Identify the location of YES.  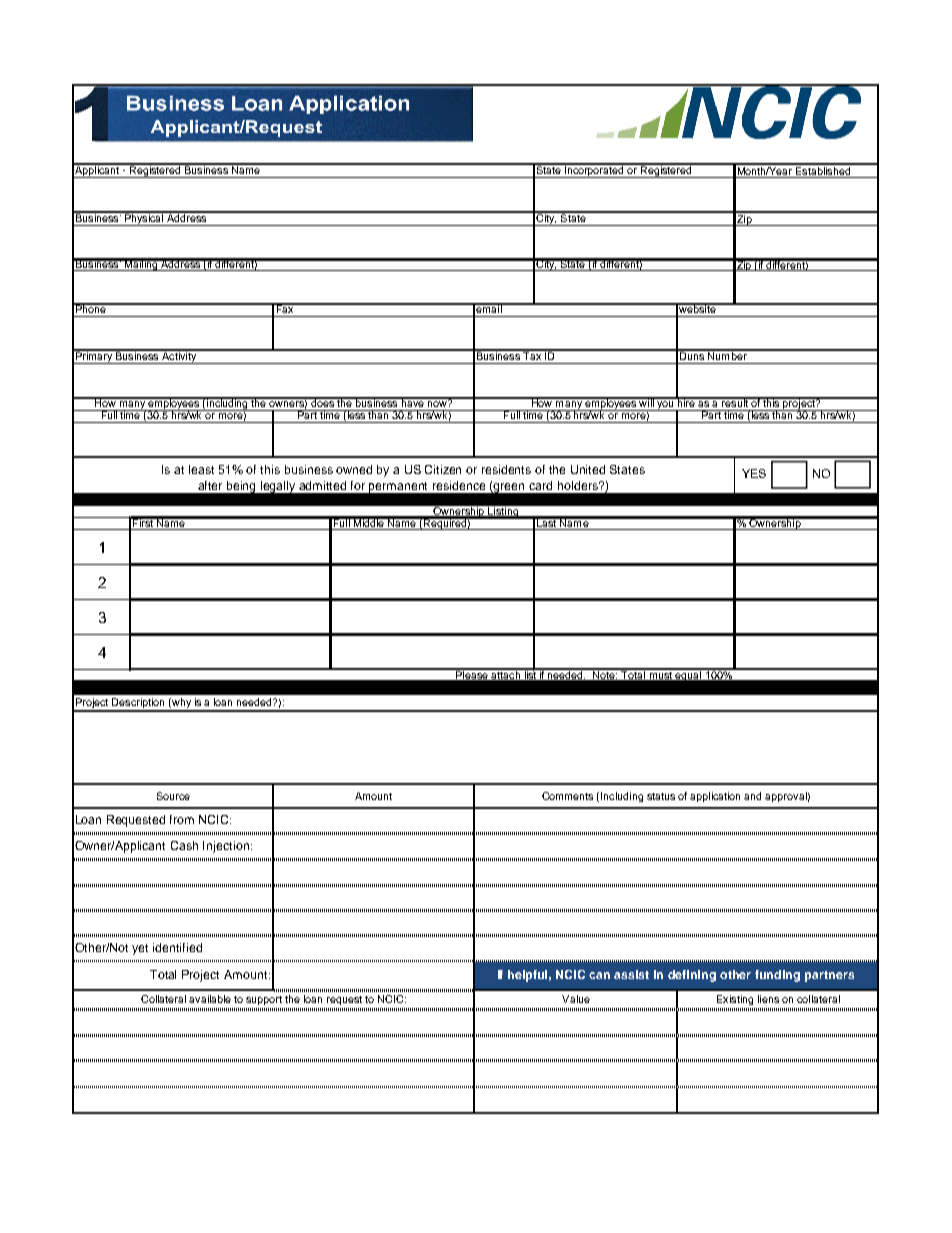
(754, 473).
